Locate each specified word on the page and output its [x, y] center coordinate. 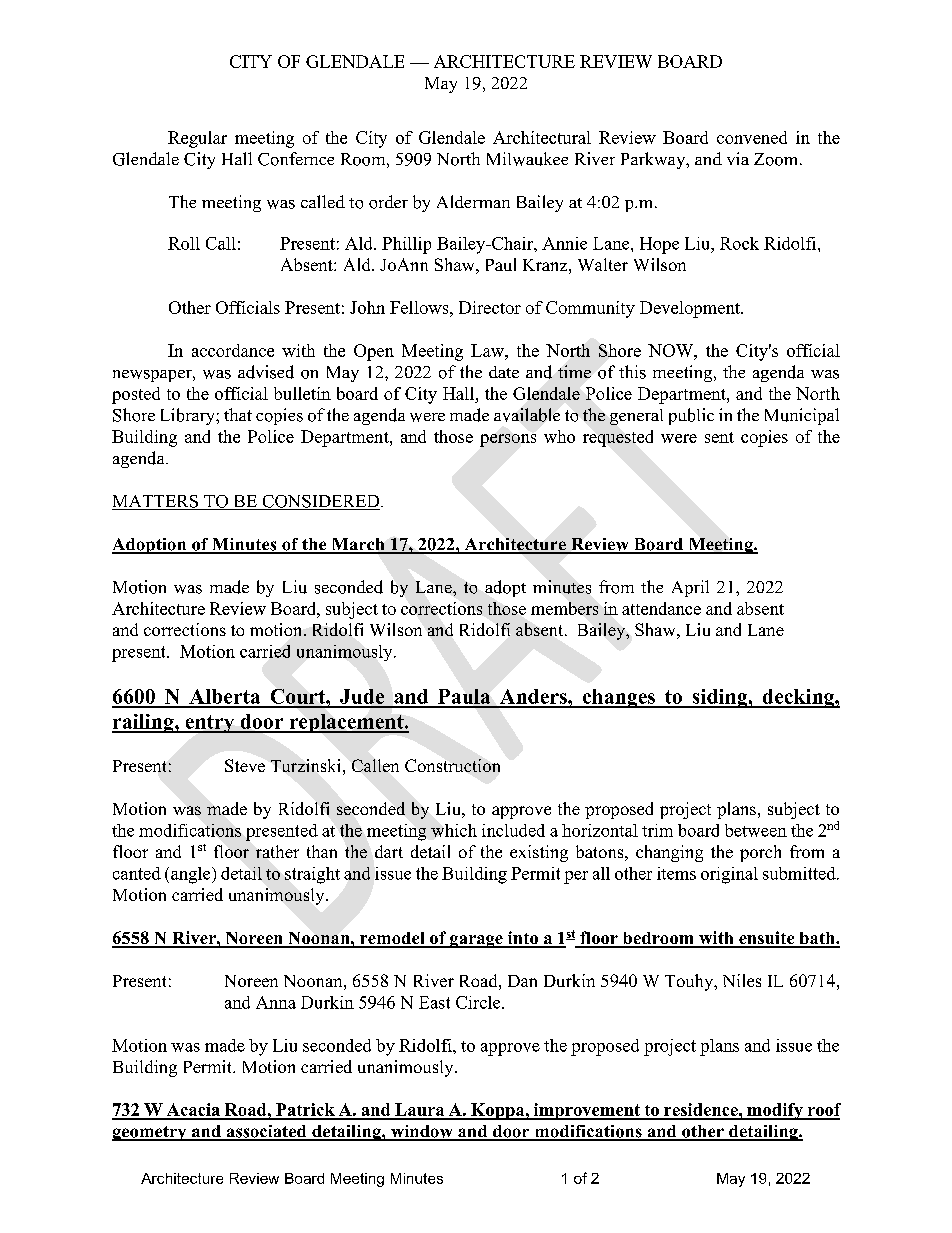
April [690, 588]
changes [618, 698]
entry [210, 724]
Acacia [193, 1111]
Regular [197, 139]
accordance [233, 350]
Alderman [473, 201]
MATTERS [156, 502]
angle [192, 875]
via [738, 158]
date [504, 372]
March [358, 545]
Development [691, 309]
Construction [452, 765]
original [729, 875]
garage [476, 941]
